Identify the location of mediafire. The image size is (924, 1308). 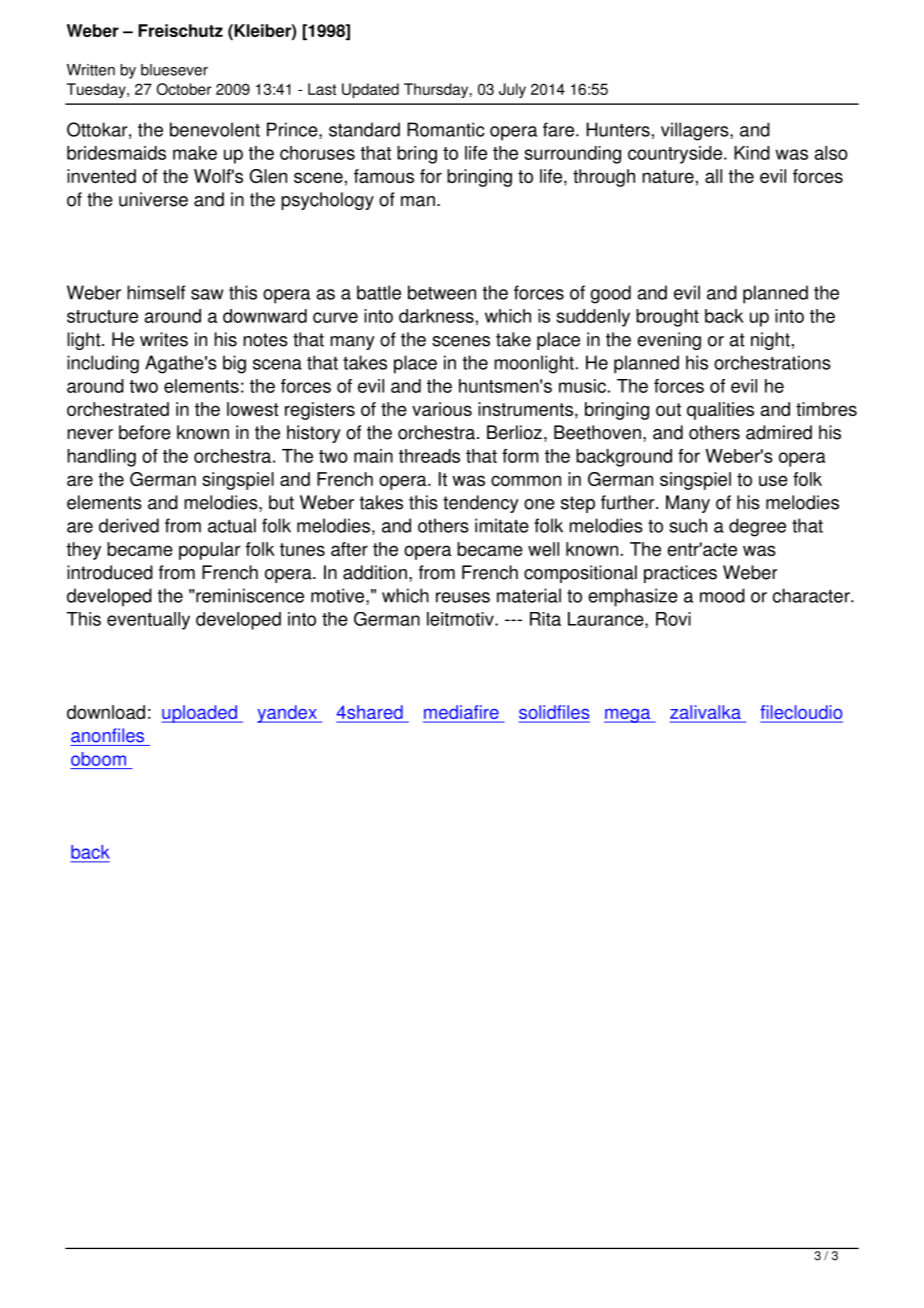
(462, 713).
